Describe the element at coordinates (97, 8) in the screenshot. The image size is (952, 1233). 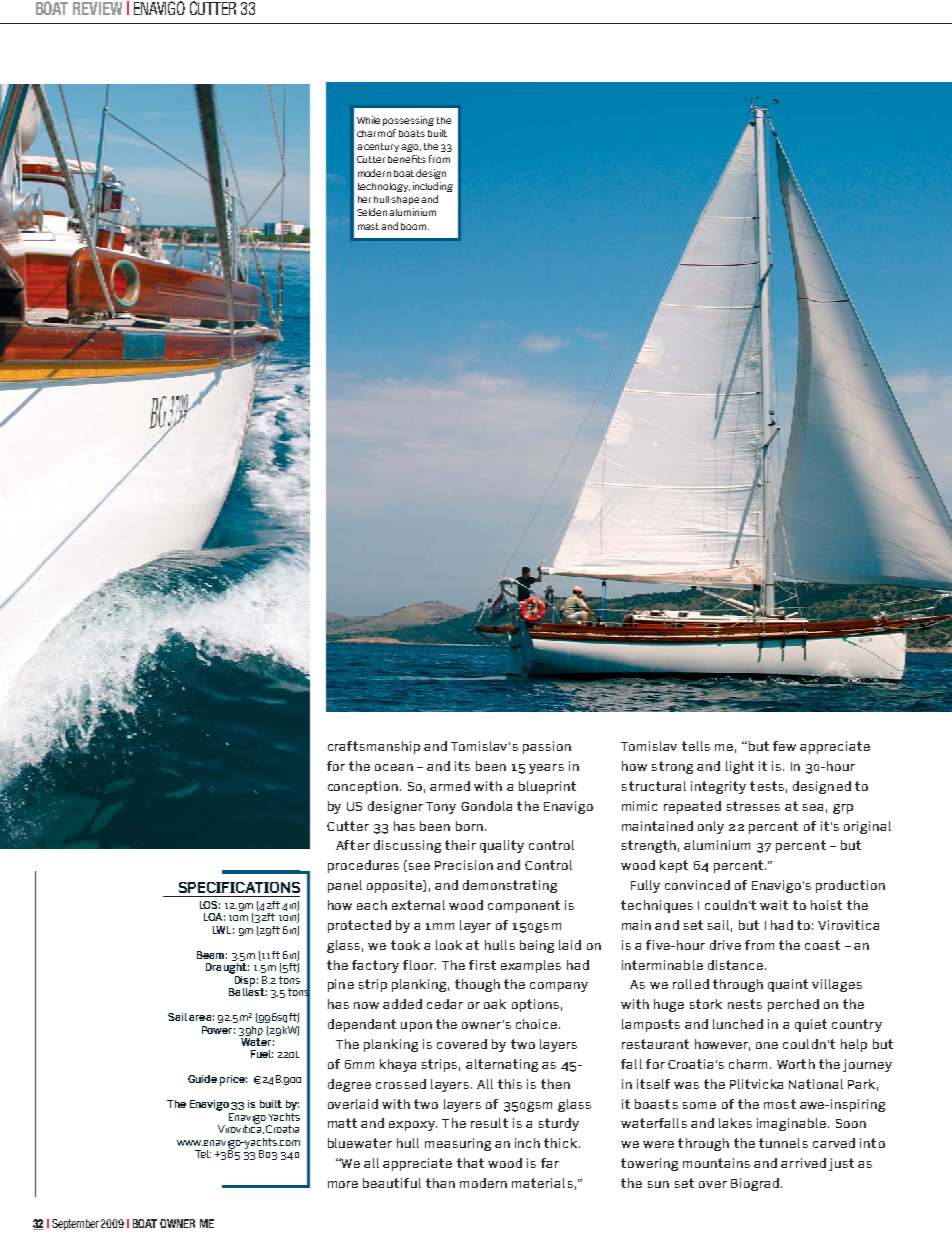
I see `REVIEW` at that location.
